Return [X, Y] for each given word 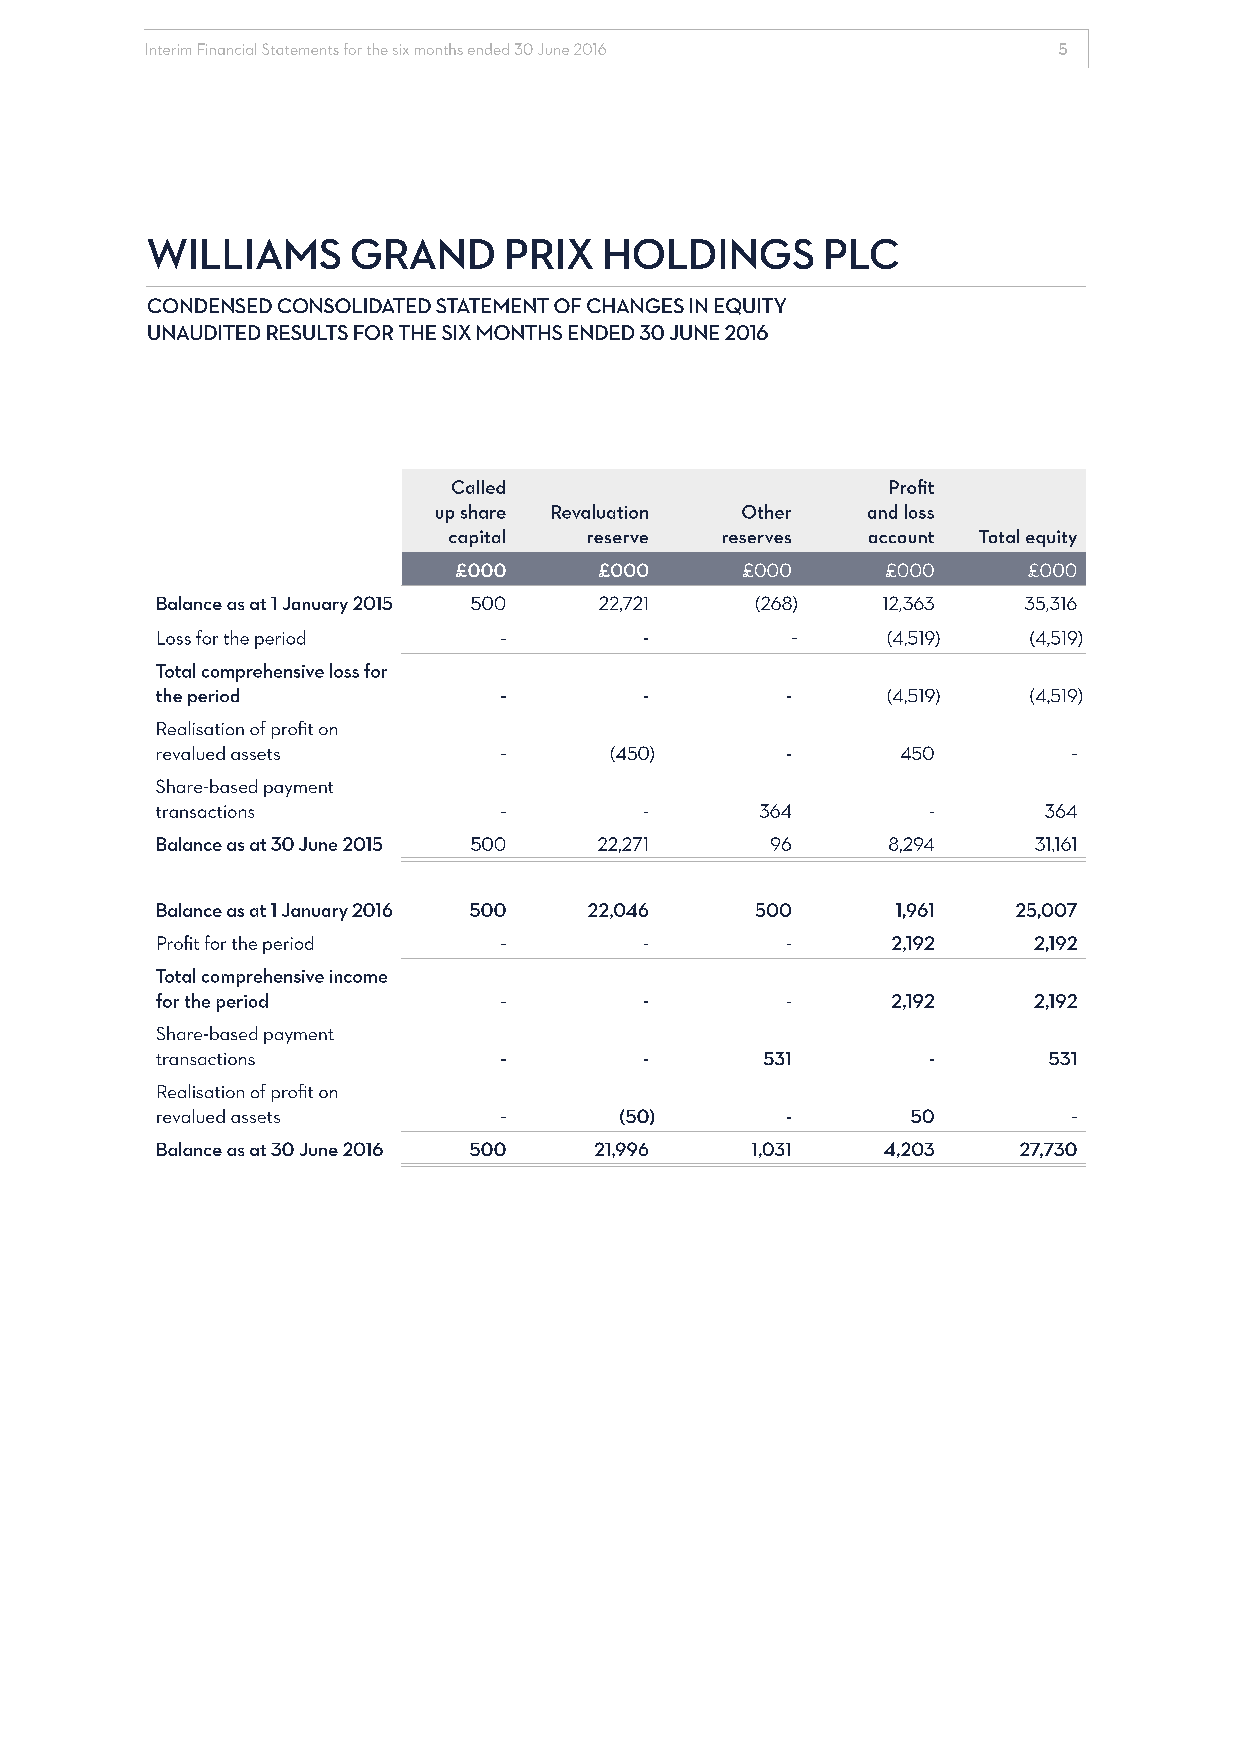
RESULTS [307, 332]
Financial [227, 49]
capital [477, 538]
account [901, 537]
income [358, 976]
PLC [862, 254]
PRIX [550, 254]
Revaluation [600, 511]
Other [766, 511]
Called [478, 487]
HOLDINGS [709, 254]
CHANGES [635, 305]
